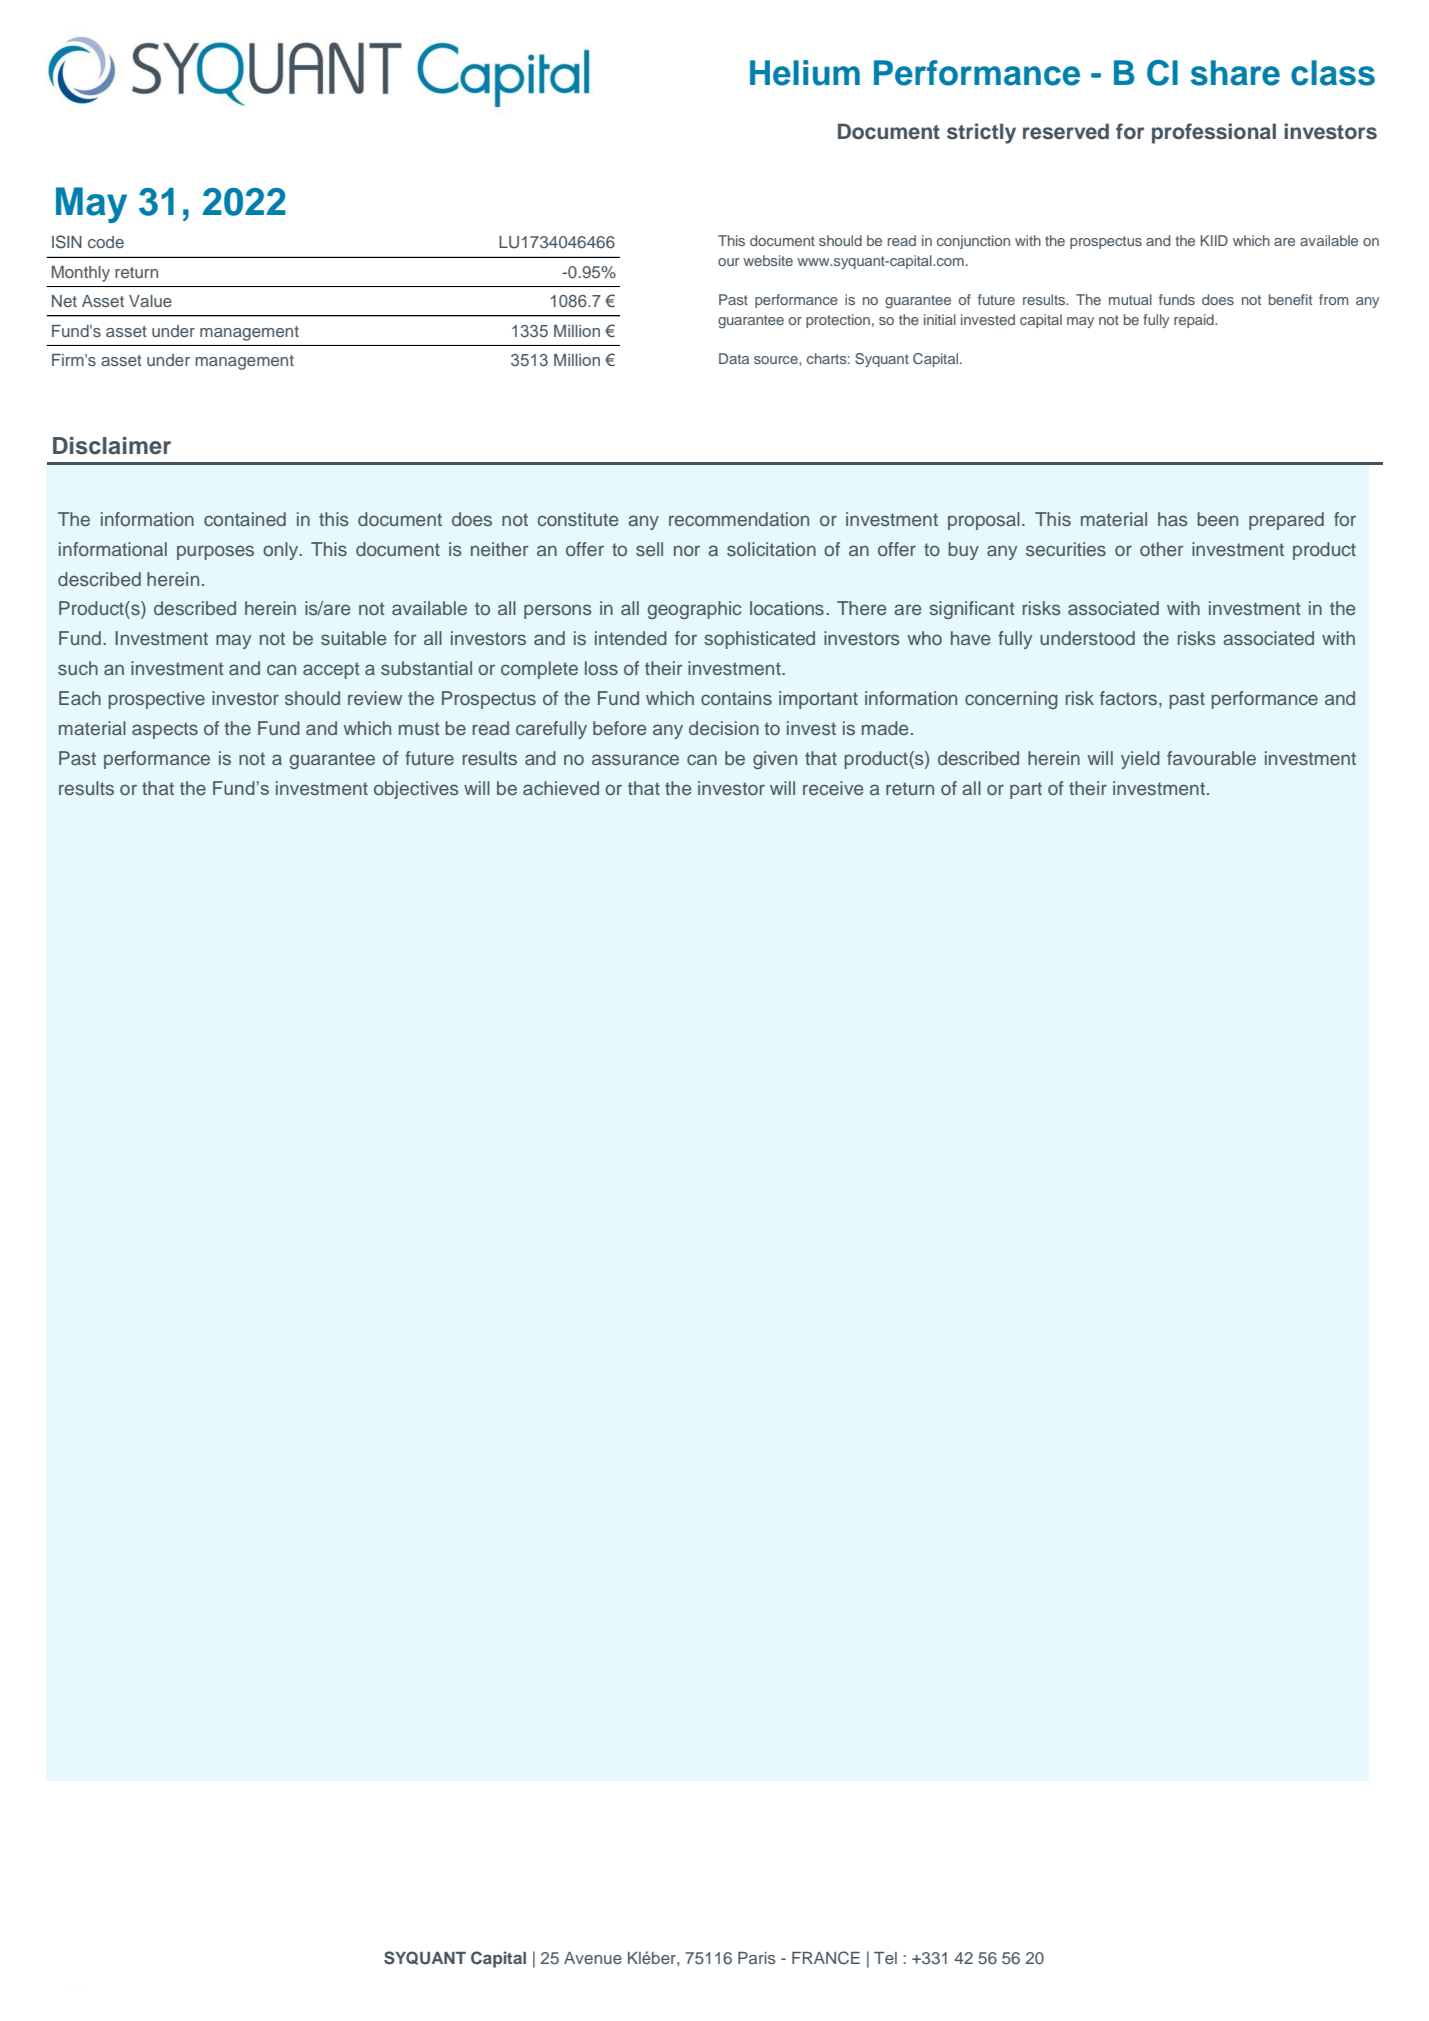 The width and height of the page is (1429, 2021). What do you see at coordinates (805, 73) in the page?
I see `Helium` at bounding box center [805, 73].
